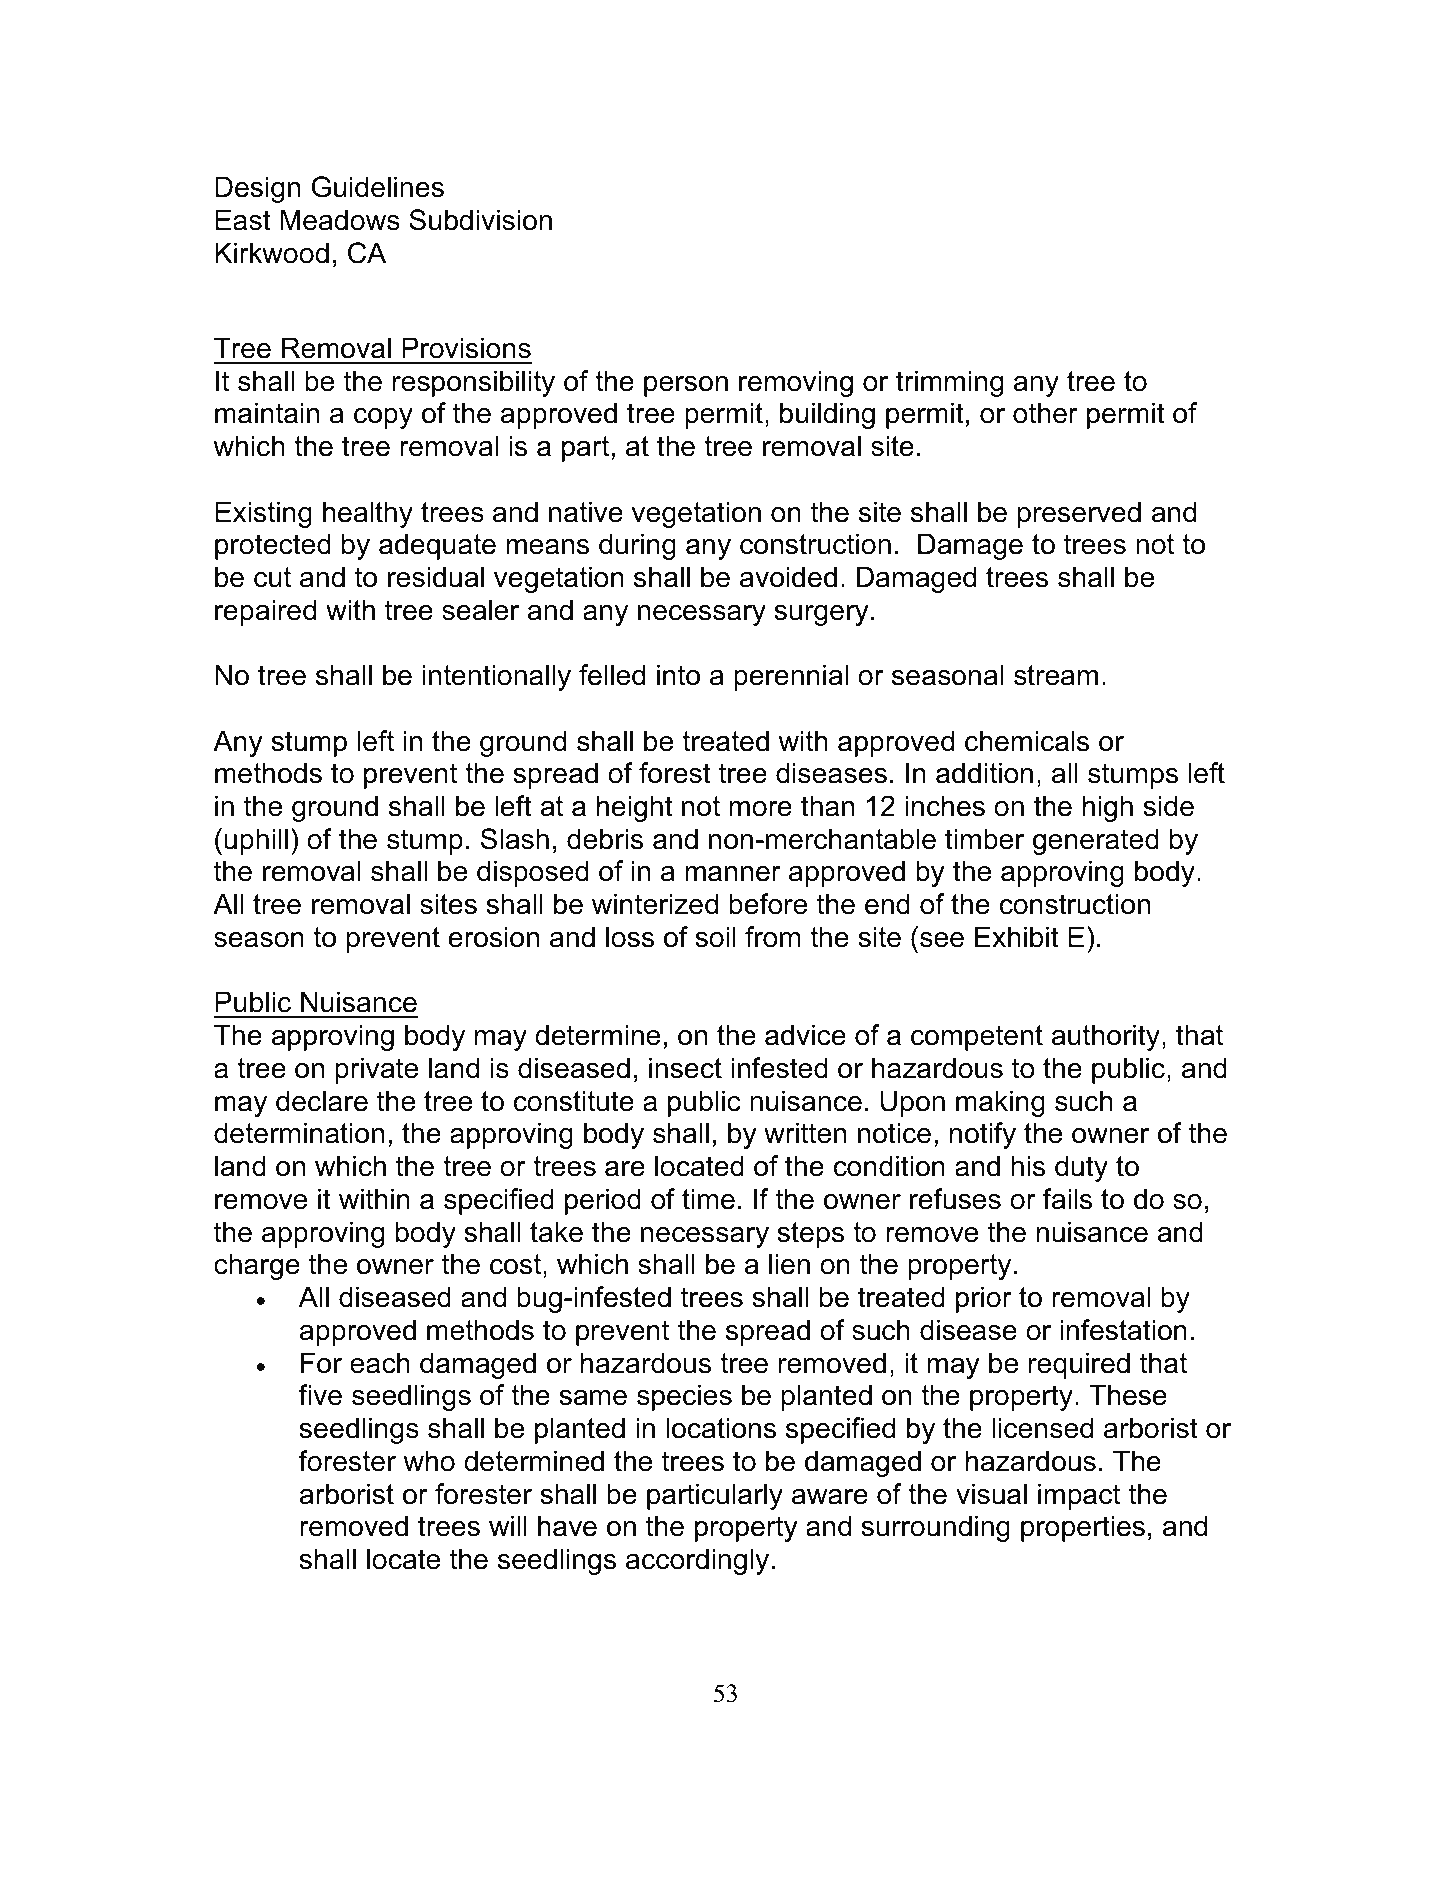 Image resolution: width=1452 pixels, height=1879 pixels. What do you see at coordinates (256, 841) in the screenshot?
I see `uphill` at bounding box center [256, 841].
